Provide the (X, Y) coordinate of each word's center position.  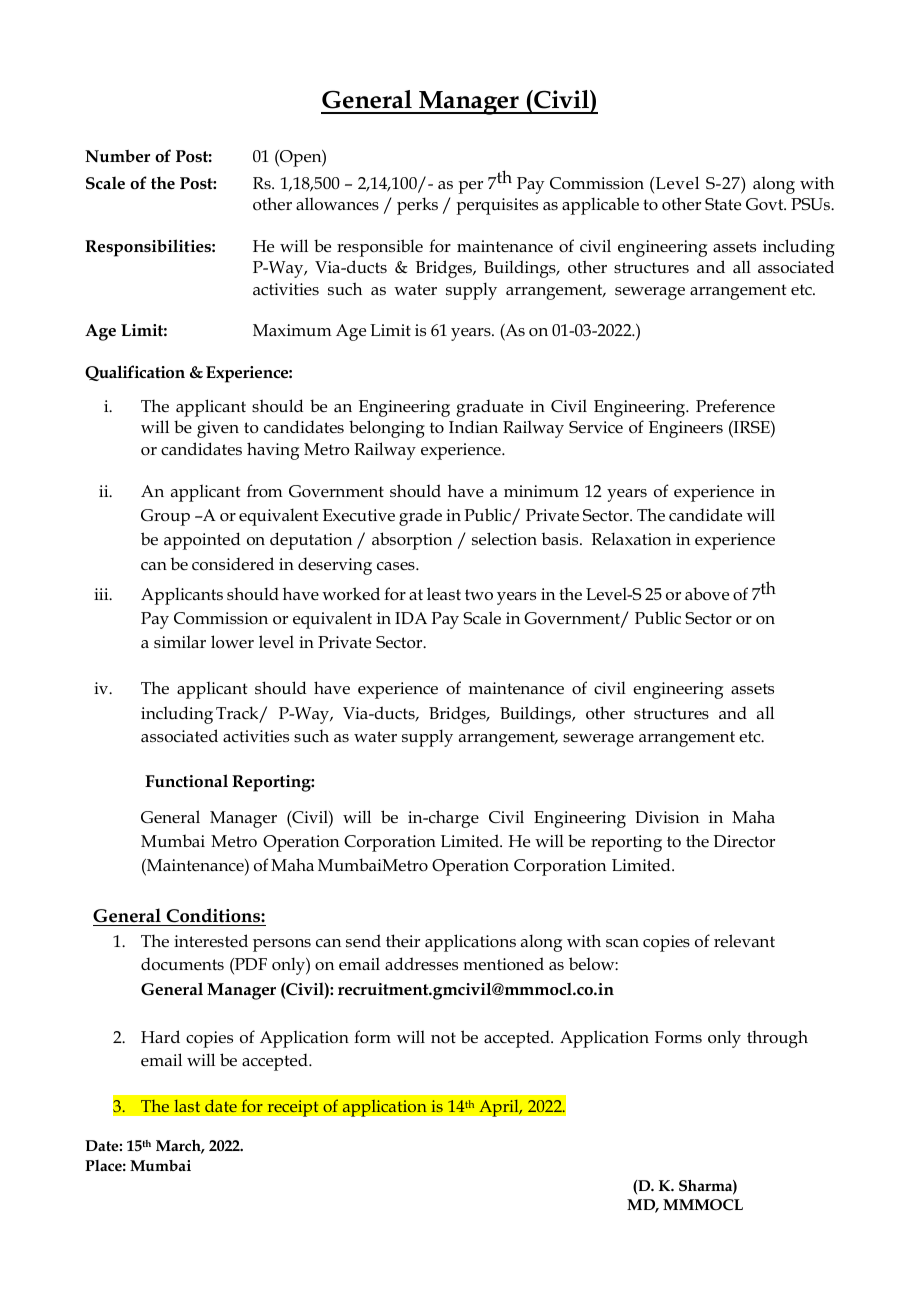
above (707, 594)
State (723, 204)
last (187, 1106)
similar (180, 641)
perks (417, 206)
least (444, 594)
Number (117, 156)
